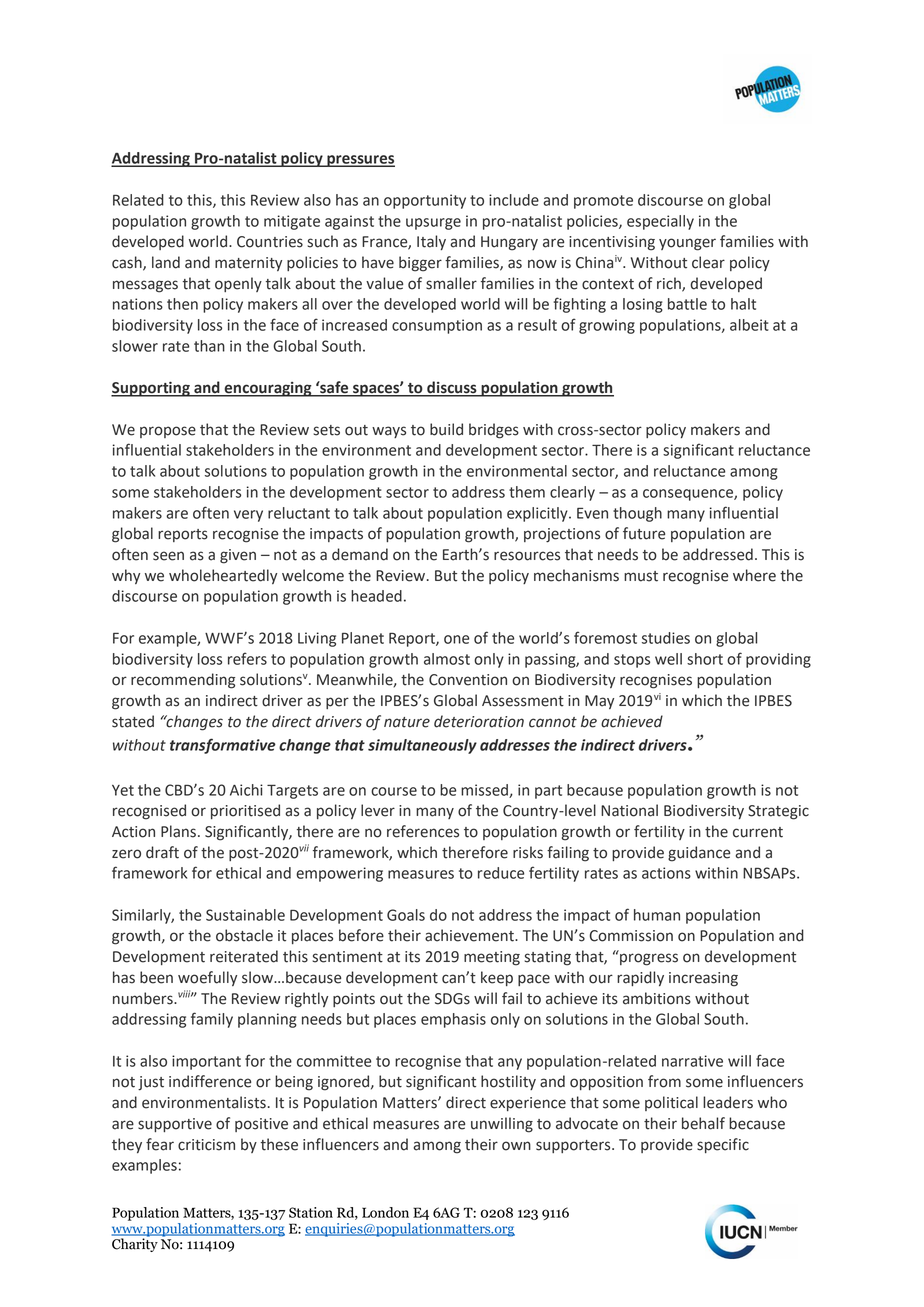  Describe the element at coordinates (425, 201) in the document. I see `opportunity` at that location.
